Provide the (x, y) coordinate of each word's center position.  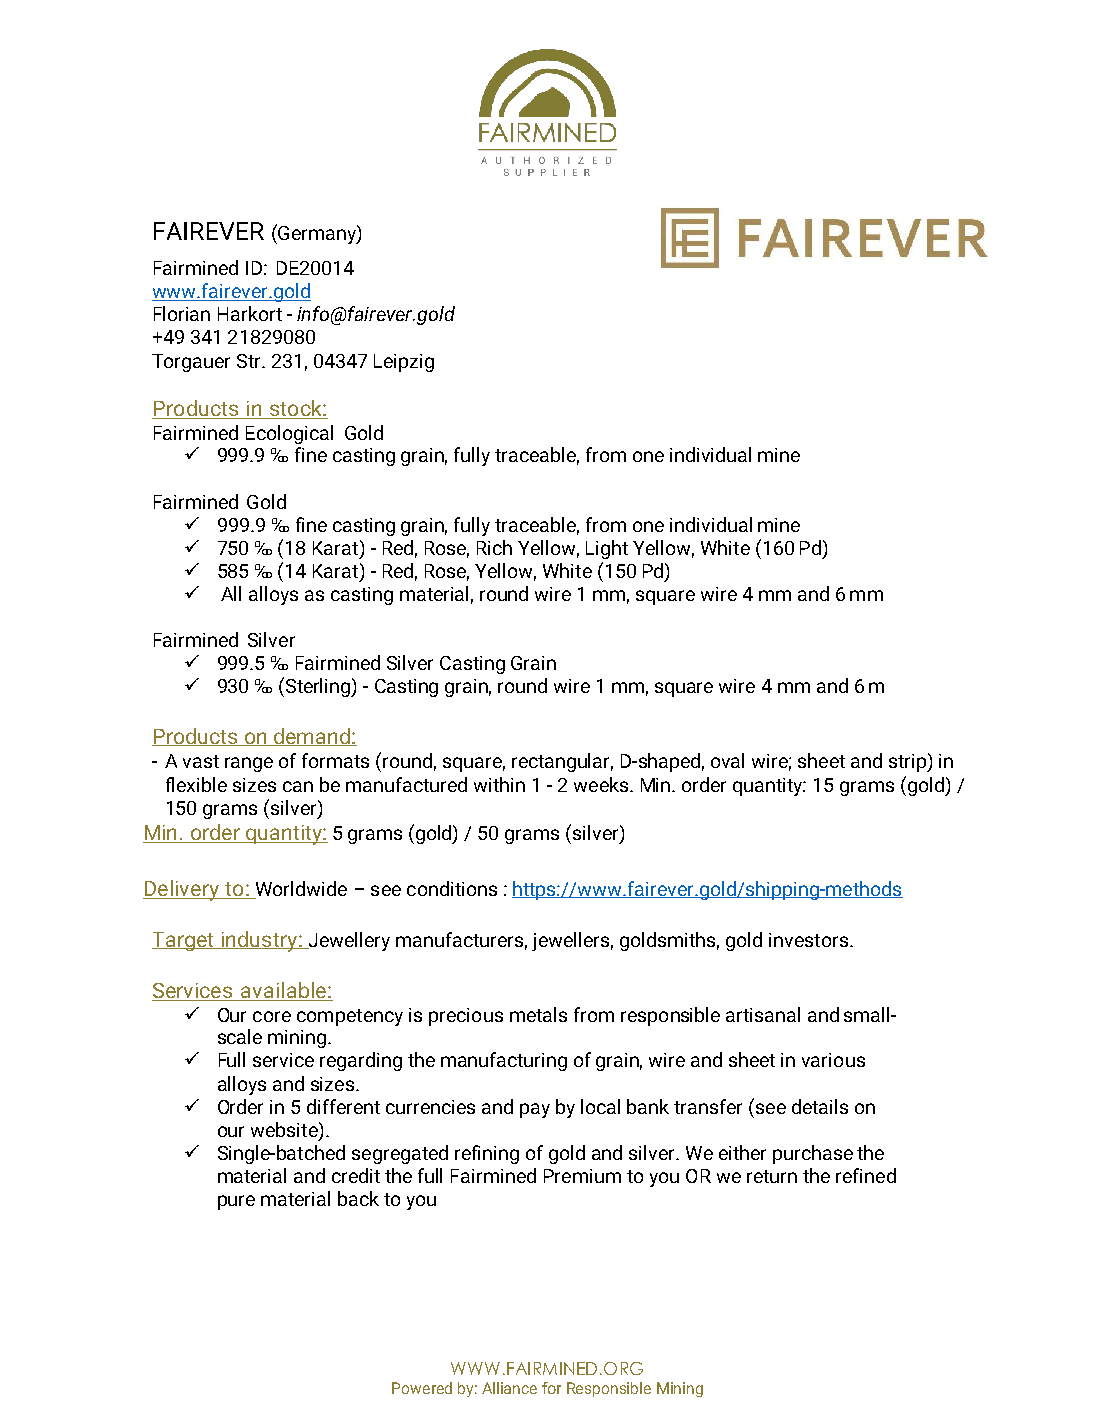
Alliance (509, 1388)
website (285, 1129)
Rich (494, 547)
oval (727, 760)
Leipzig (404, 363)
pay (535, 1110)
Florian (182, 313)
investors (808, 940)
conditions (452, 888)
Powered (422, 1388)
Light (607, 549)
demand (312, 737)
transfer (708, 1106)
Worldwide (300, 890)
